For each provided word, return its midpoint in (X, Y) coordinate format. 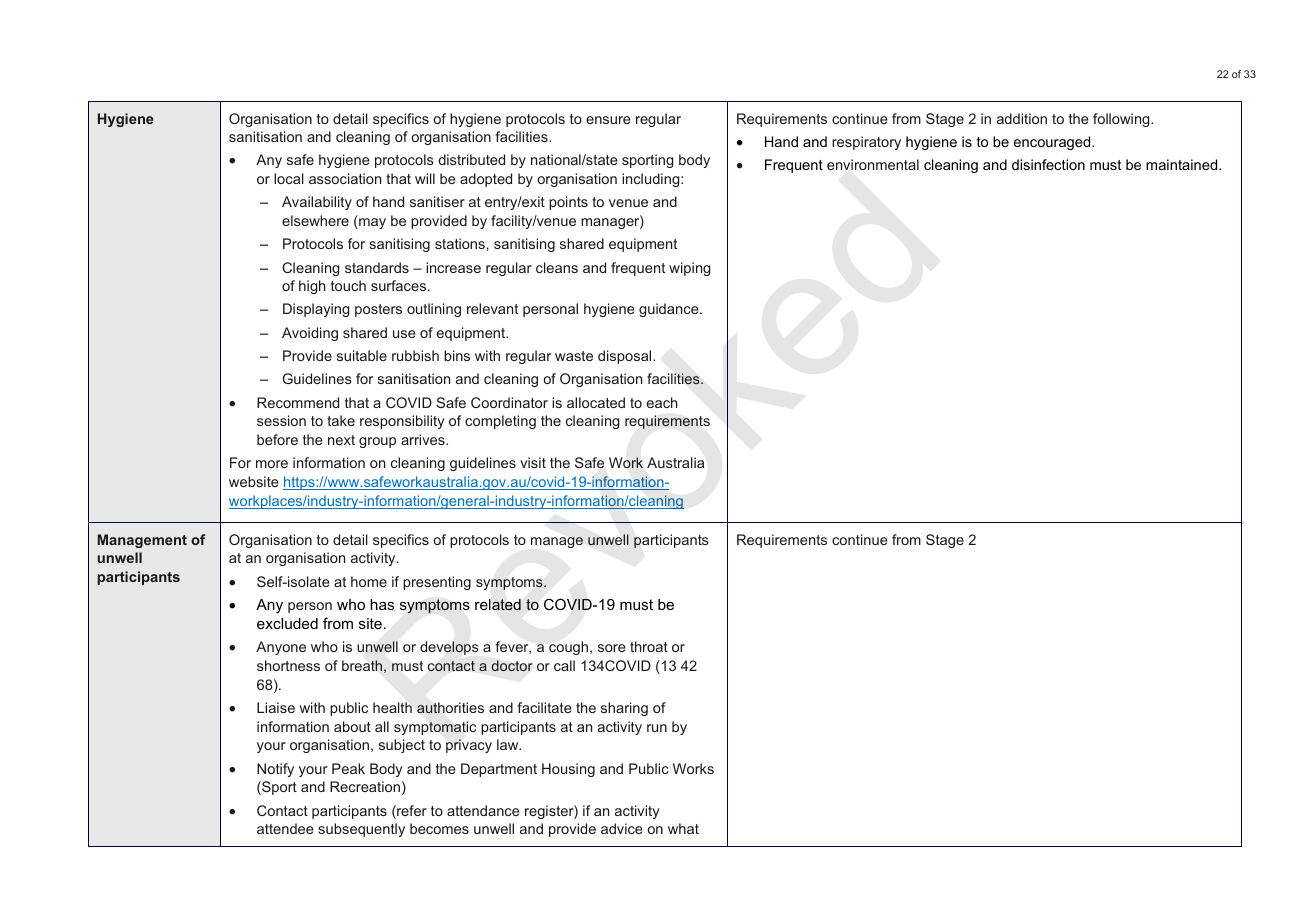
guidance (670, 310)
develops (449, 648)
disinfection (1048, 164)
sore (612, 648)
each (662, 402)
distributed (471, 159)
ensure (608, 120)
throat (649, 646)
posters (378, 310)
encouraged (1053, 143)
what (683, 828)
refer (411, 812)
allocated (596, 402)
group (377, 442)
